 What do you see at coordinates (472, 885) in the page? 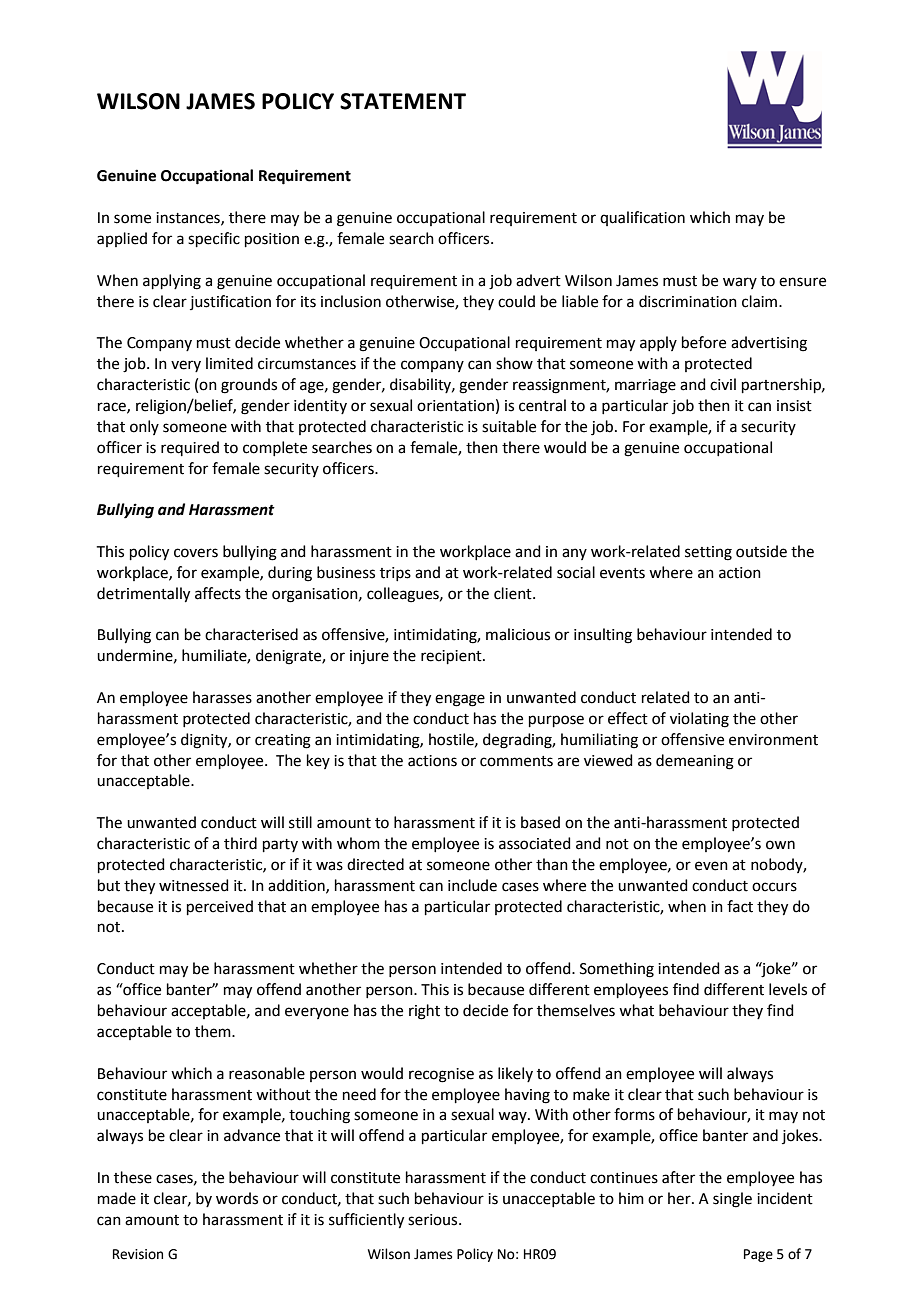
I see `include` at bounding box center [472, 885].
